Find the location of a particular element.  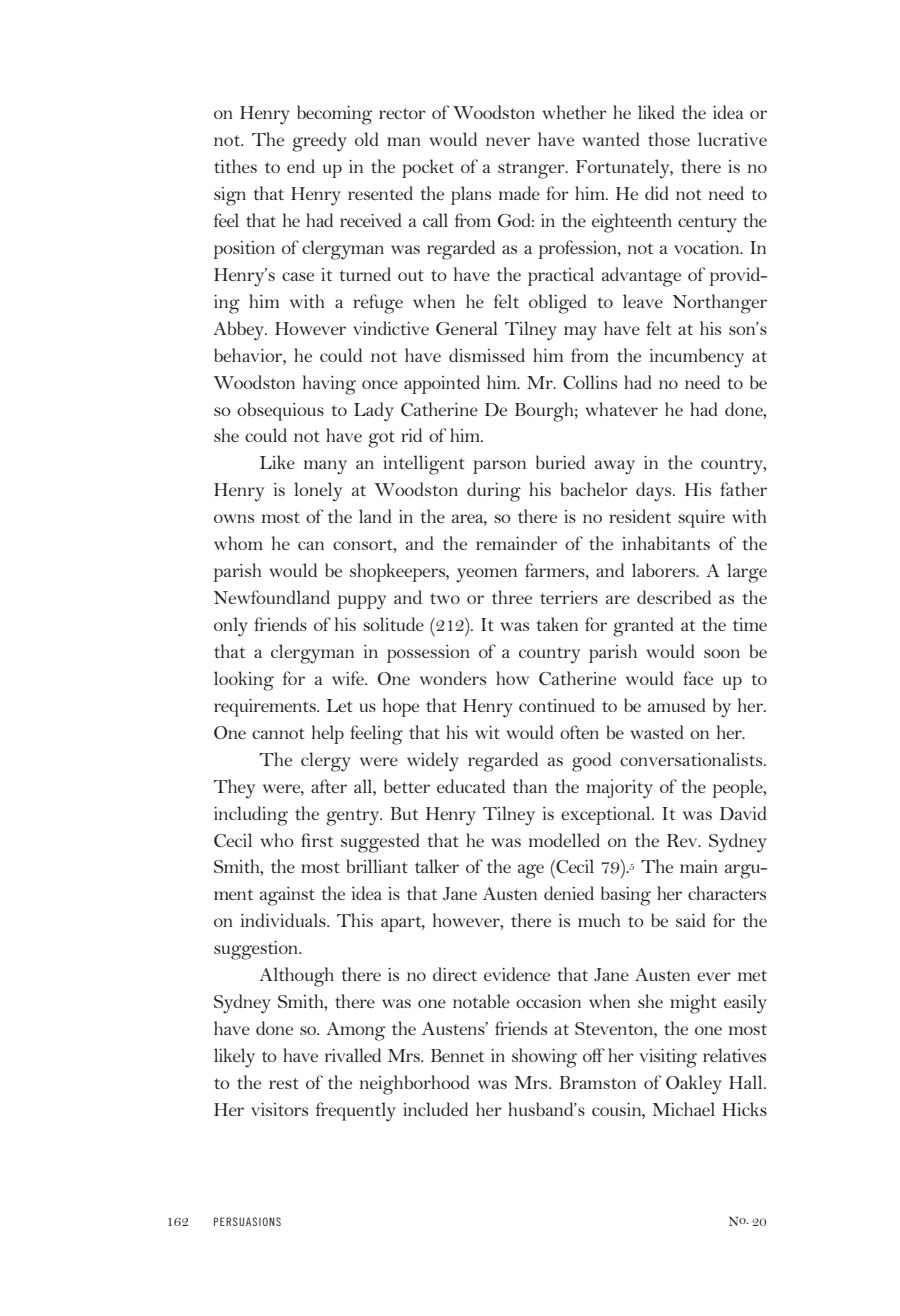

dismissed is located at coordinates (487, 355).
